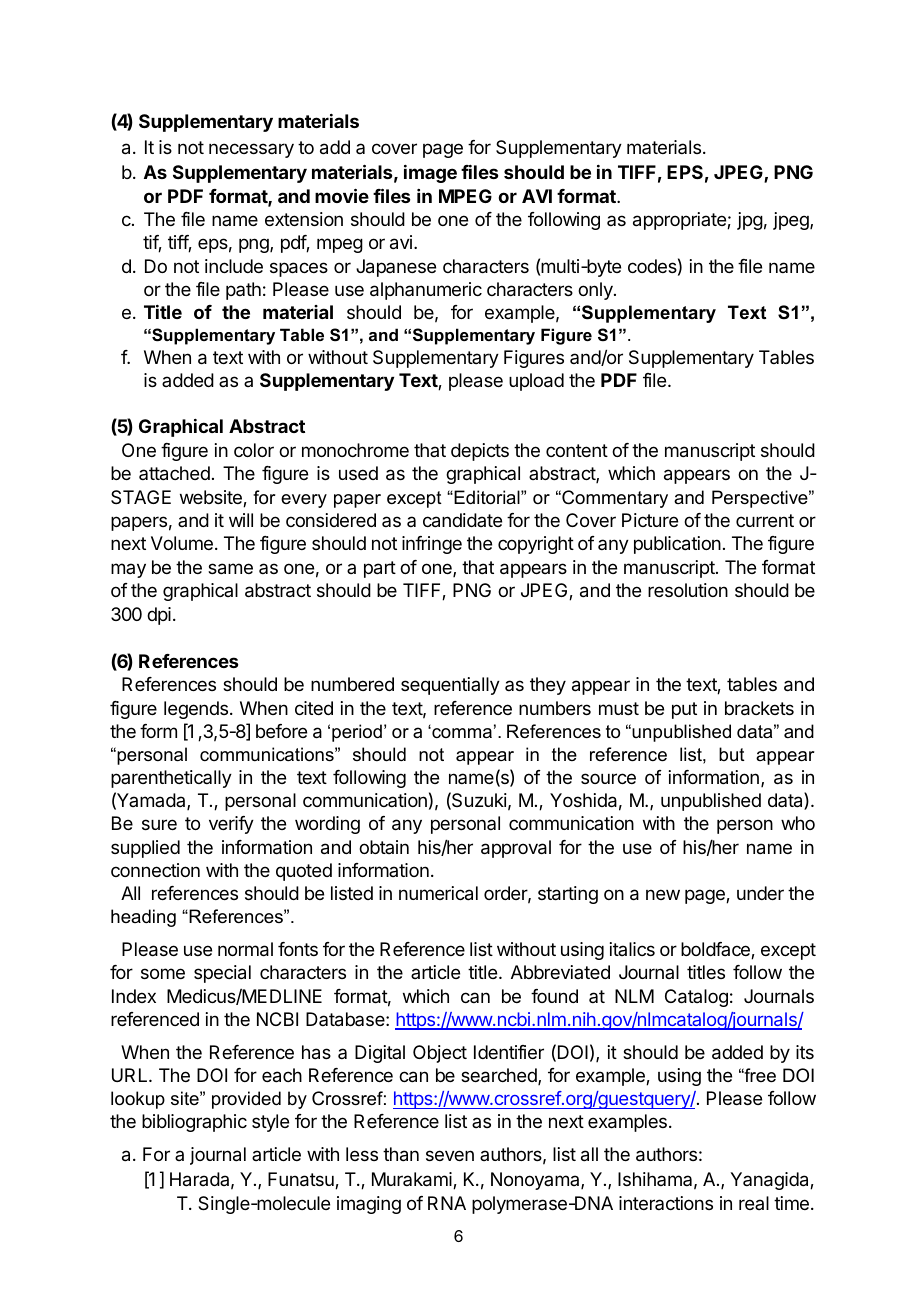  I want to click on jpg, so click(750, 221).
